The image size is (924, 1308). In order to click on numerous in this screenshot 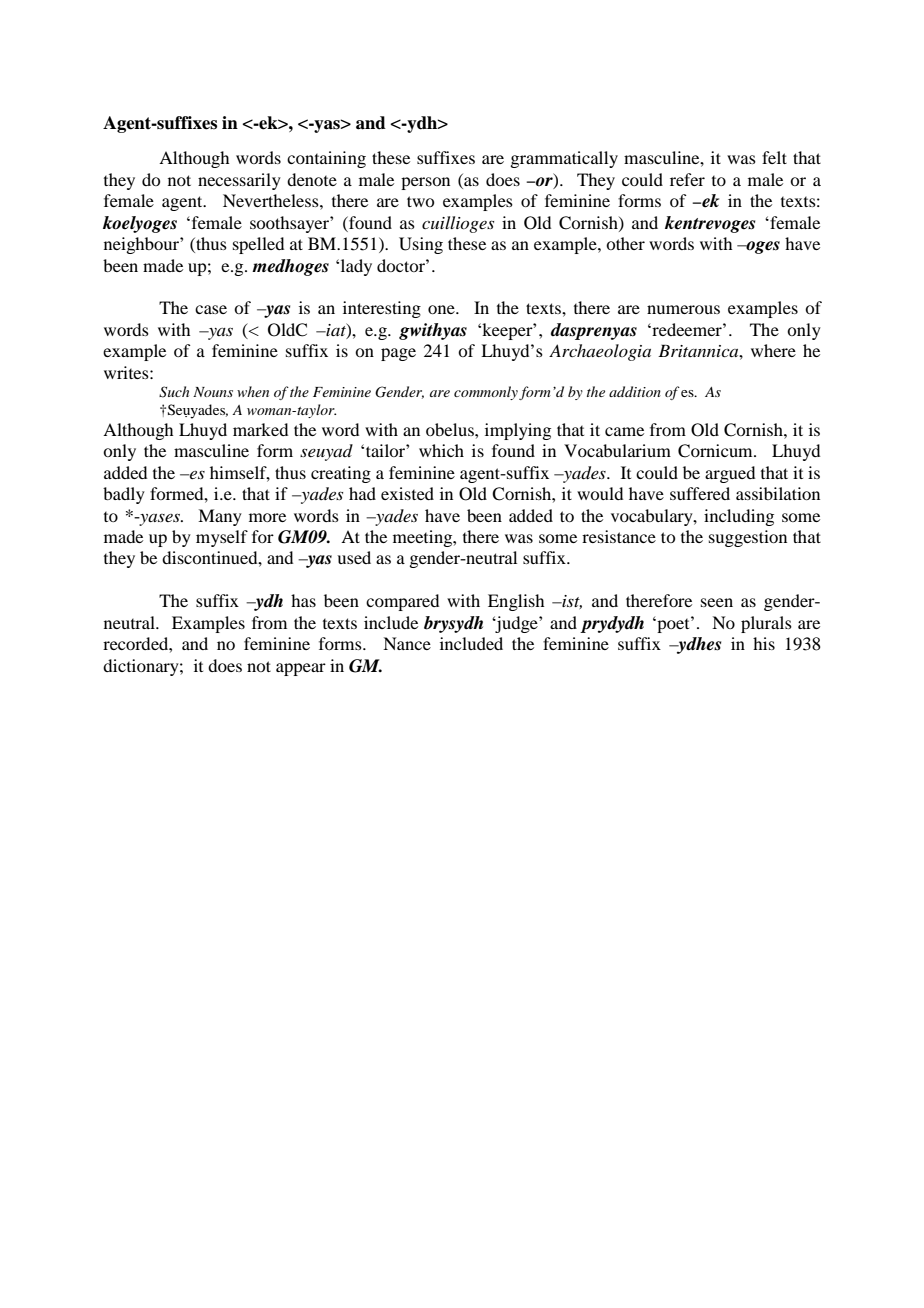, I will do `click(683, 309)`.
